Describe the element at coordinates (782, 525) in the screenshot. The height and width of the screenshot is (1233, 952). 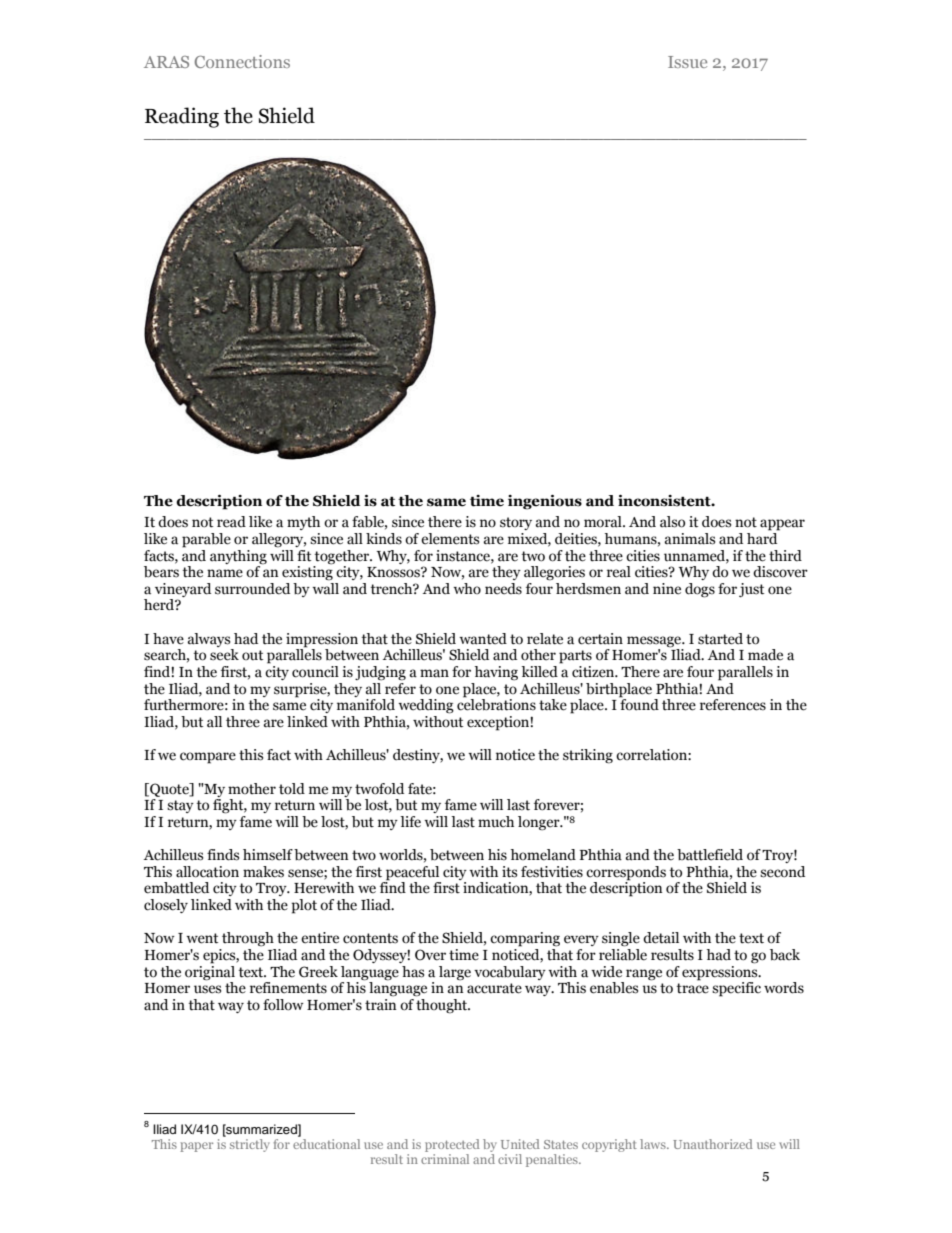
I see `appear` at that location.
